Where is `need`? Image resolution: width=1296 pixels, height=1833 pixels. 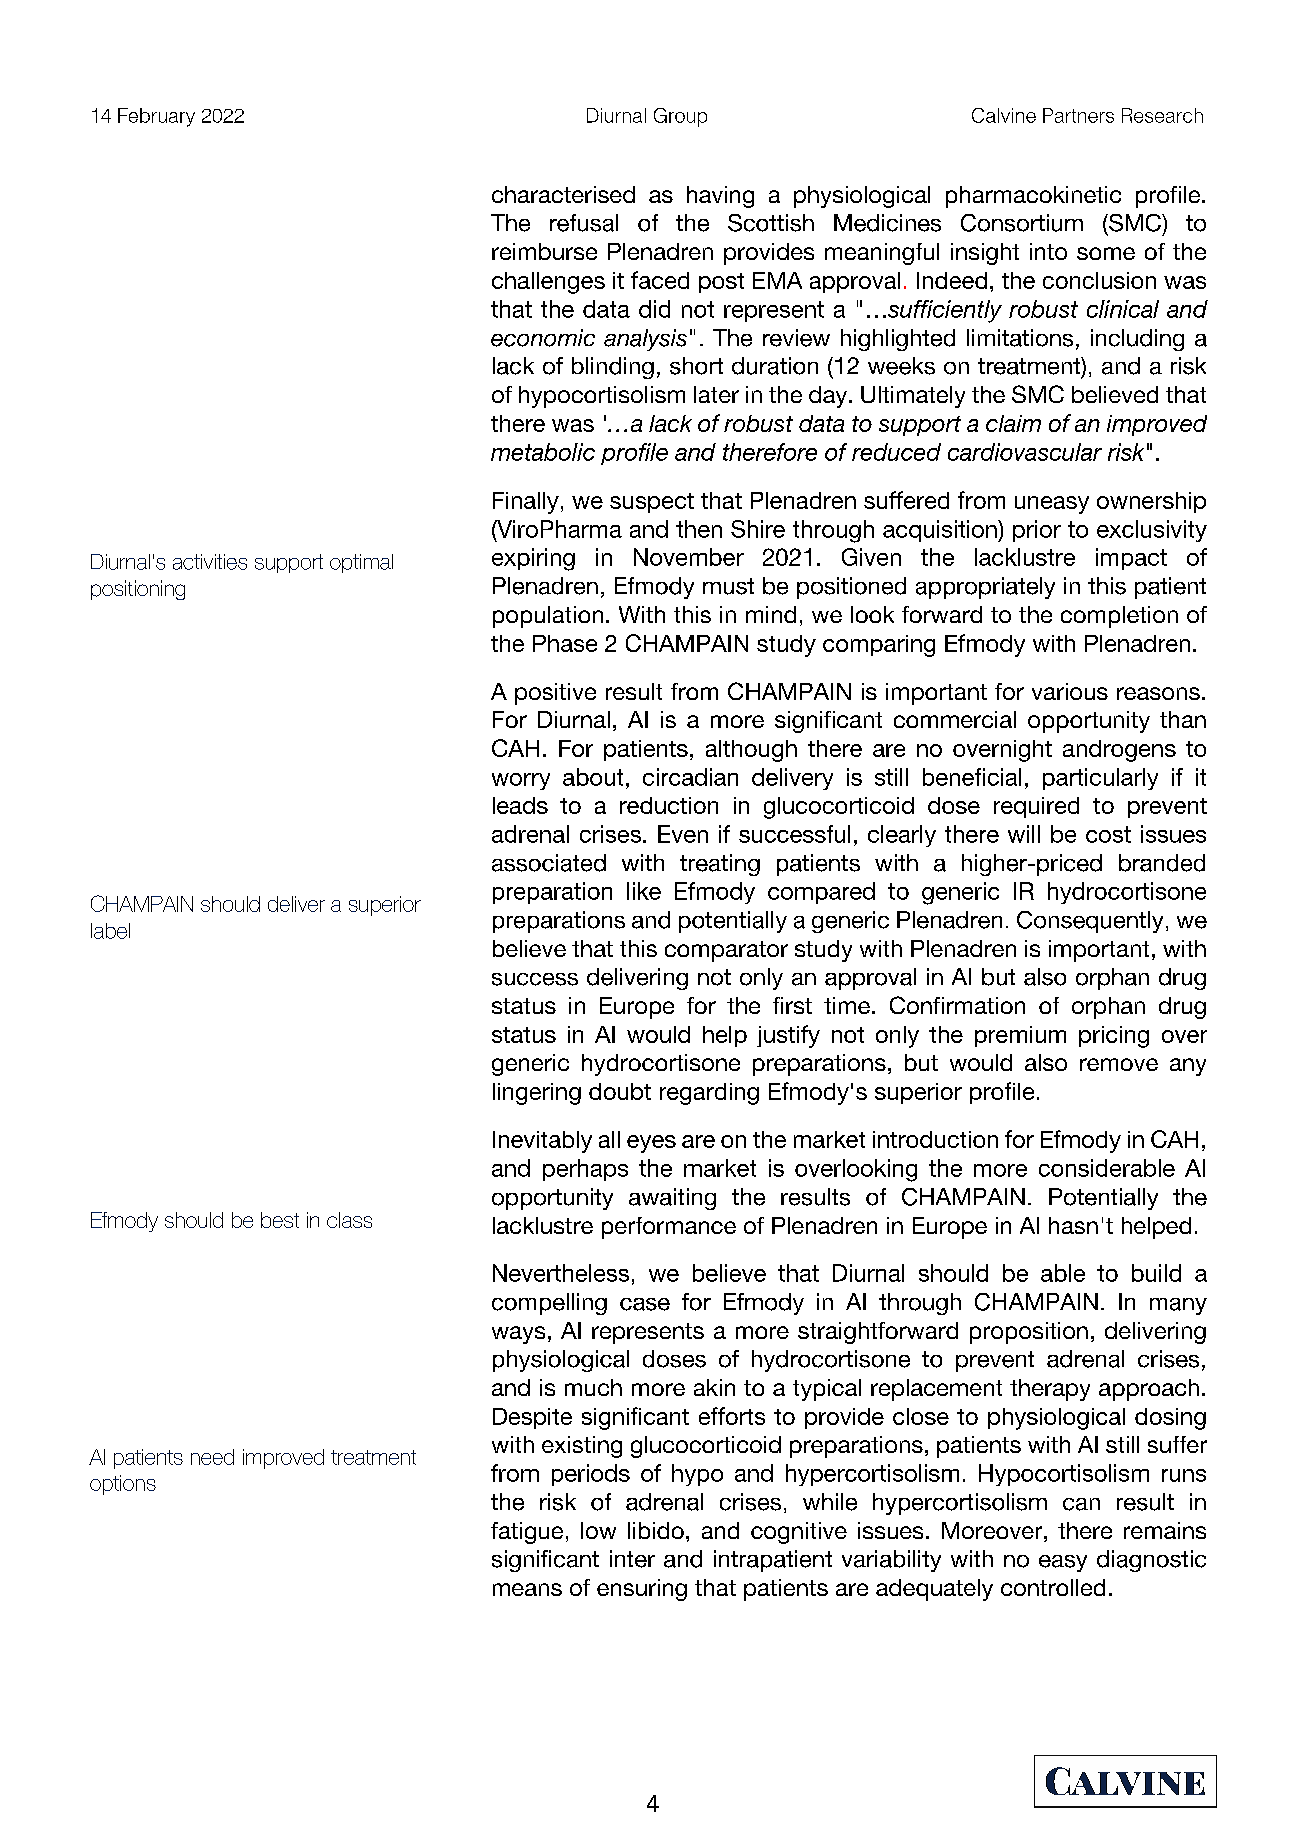 need is located at coordinates (212, 1457).
